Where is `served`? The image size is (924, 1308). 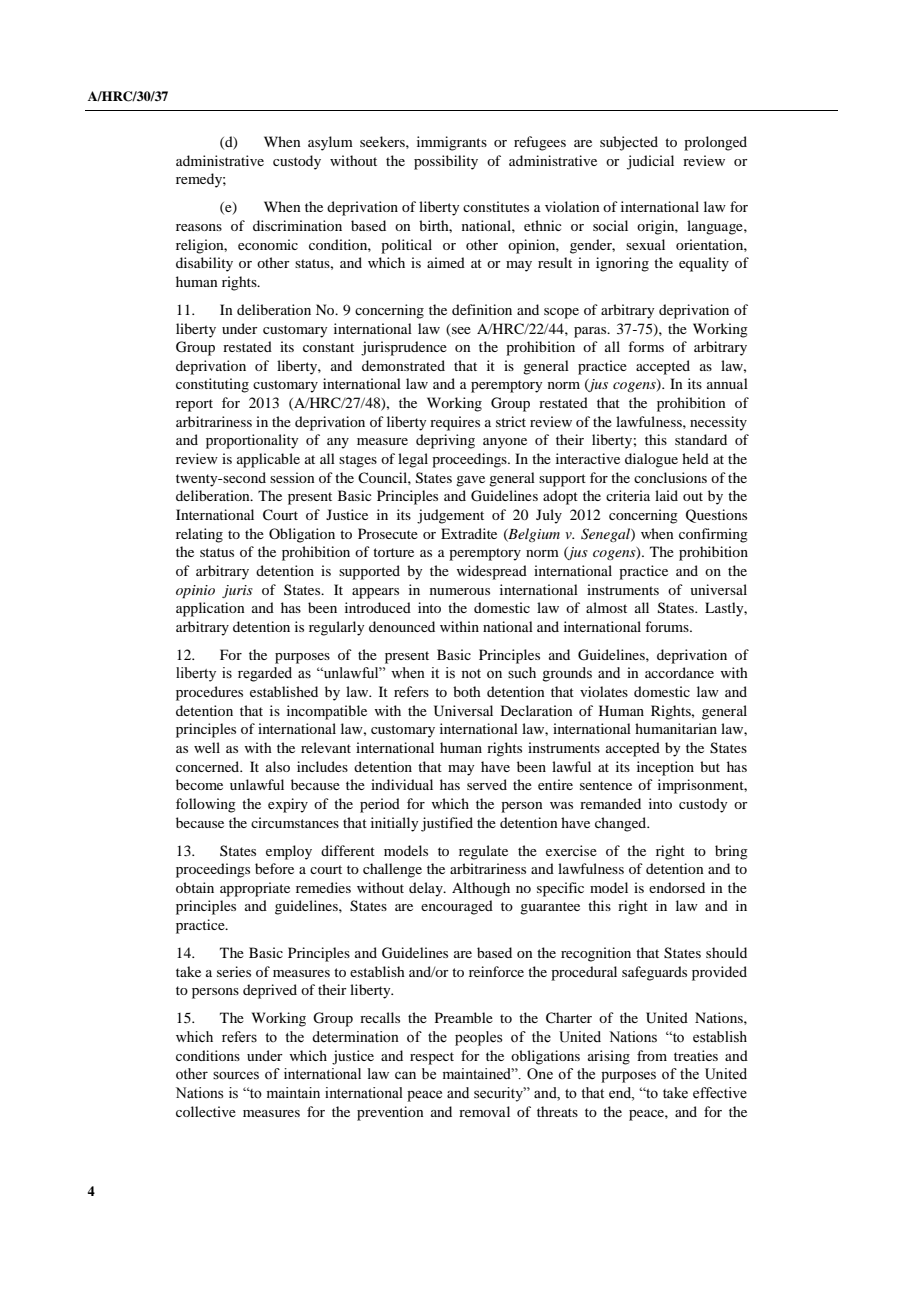 served is located at coordinates (487, 784).
